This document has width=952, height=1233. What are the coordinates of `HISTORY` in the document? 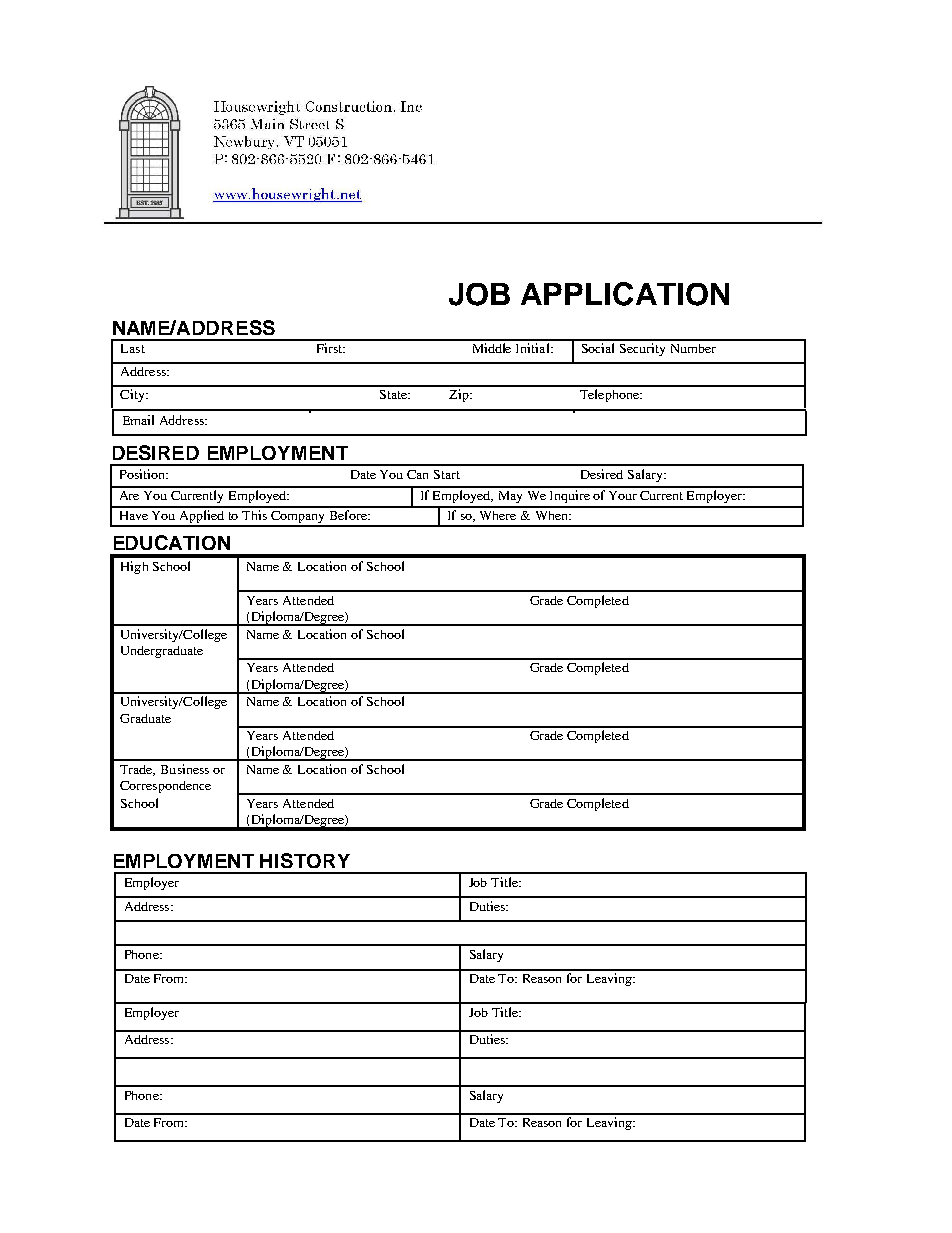 It's located at (305, 860).
